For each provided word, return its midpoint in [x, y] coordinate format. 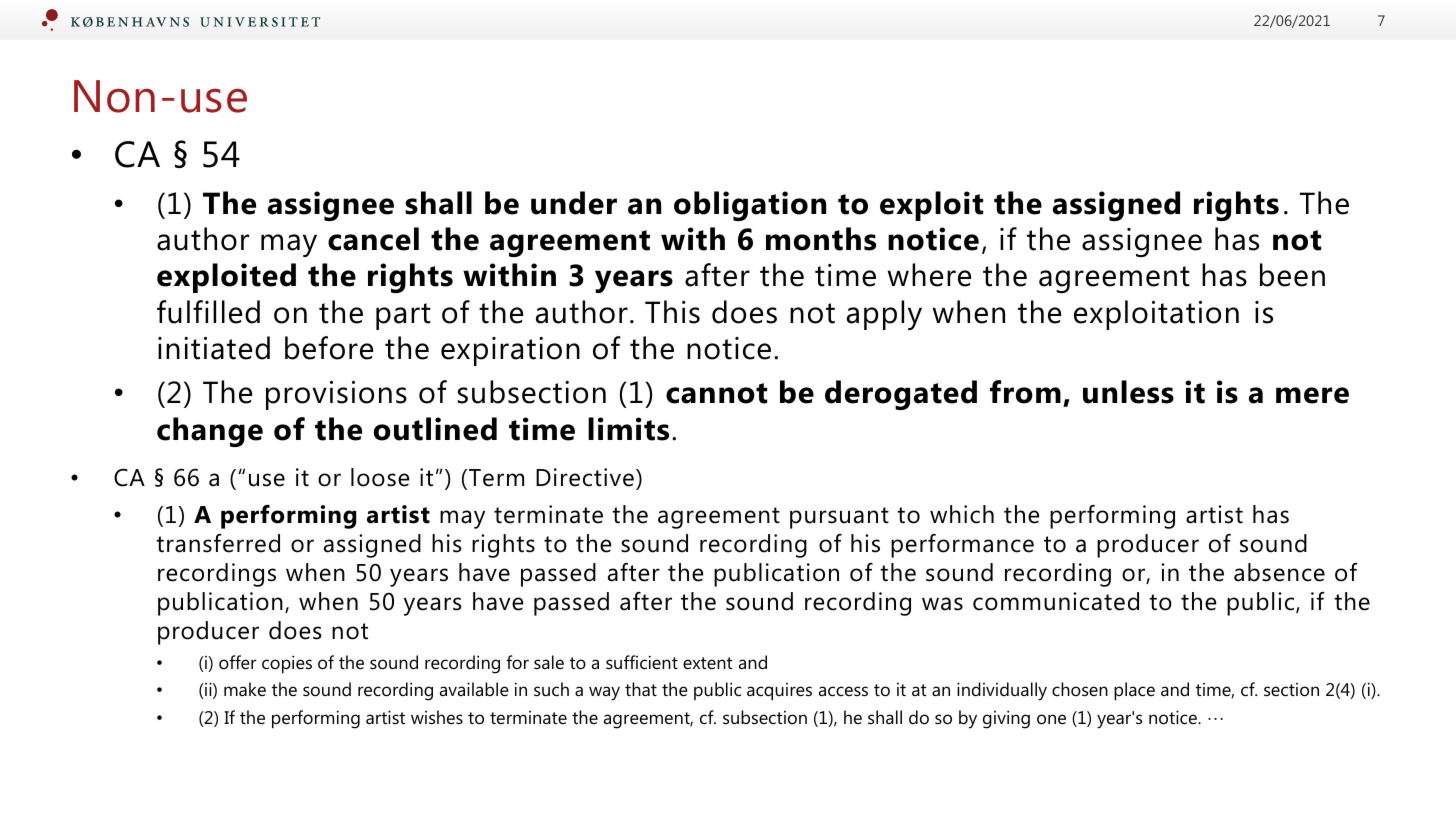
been [1292, 275]
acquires [779, 691]
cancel [373, 239]
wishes [437, 717]
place [1134, 691]
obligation [750, 206]
